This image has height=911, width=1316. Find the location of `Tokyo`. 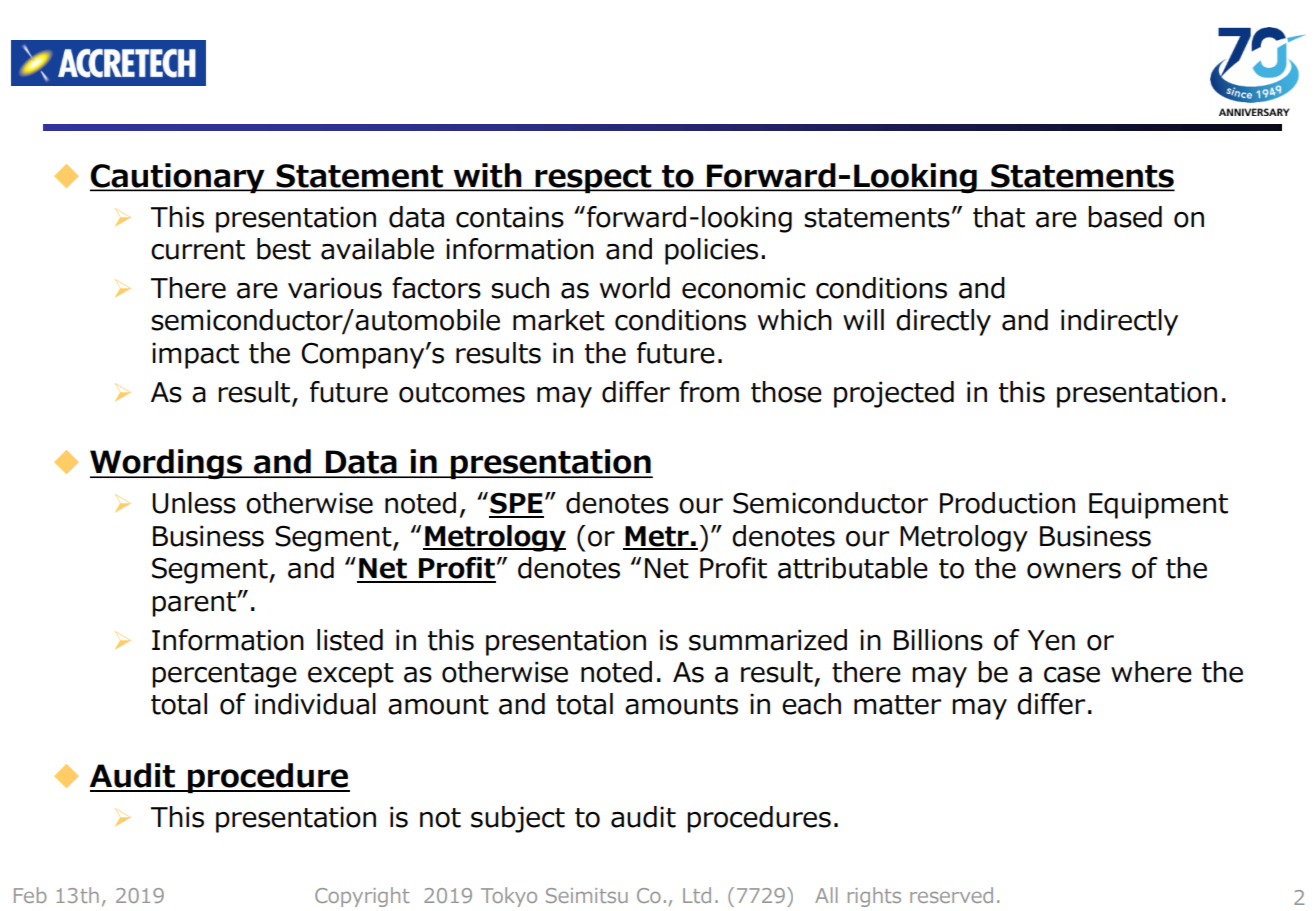

Tokyo is located at coordinates (509, 897).
